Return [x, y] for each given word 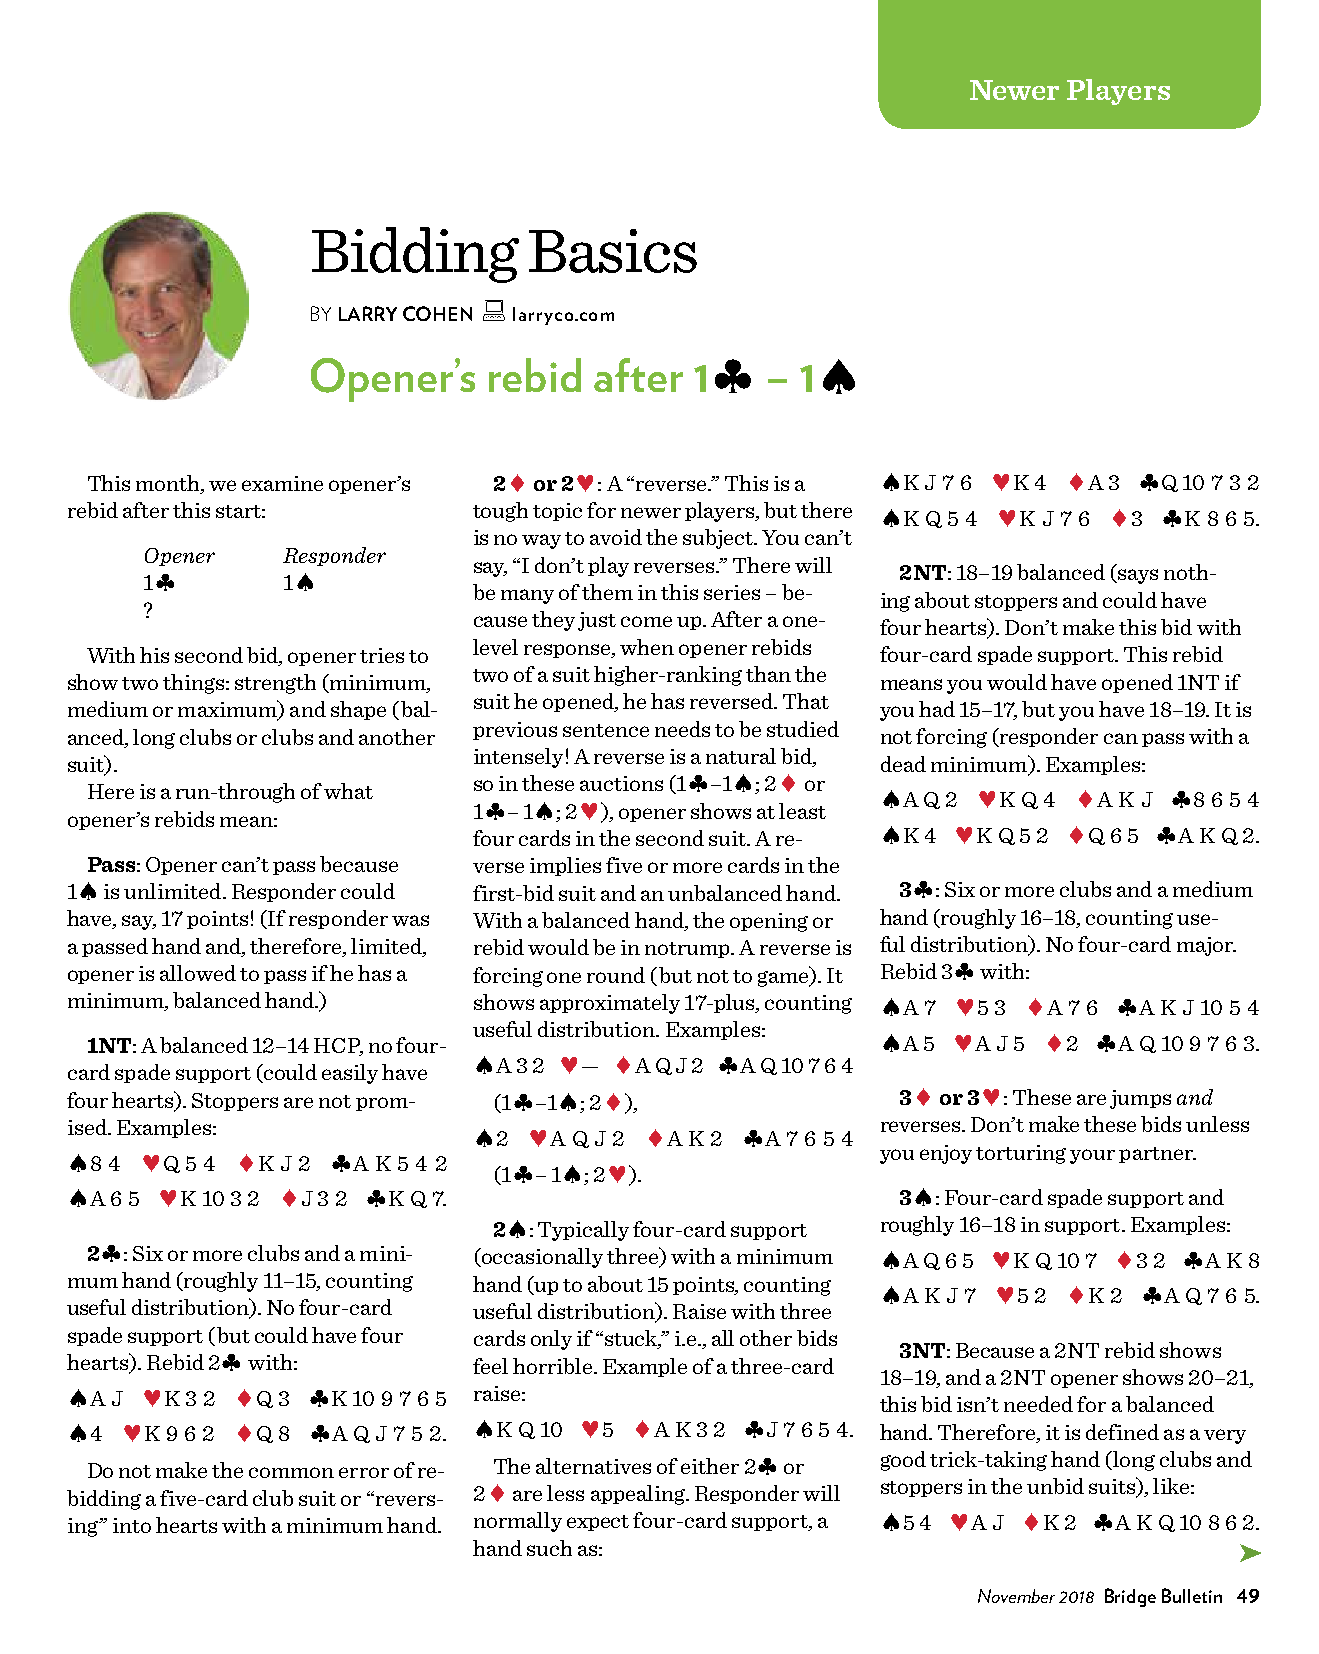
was [410, 920]
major [1206, 946]
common [291, 1472]
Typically [583, 1231]
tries [382, 655]
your [1092, 1156]
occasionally [541, 1258]
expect [598, 1523]
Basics [613, 251]
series [732, 592]
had [937, 709]
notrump [688, 950]
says [1137, 576]
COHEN [437, 313]
